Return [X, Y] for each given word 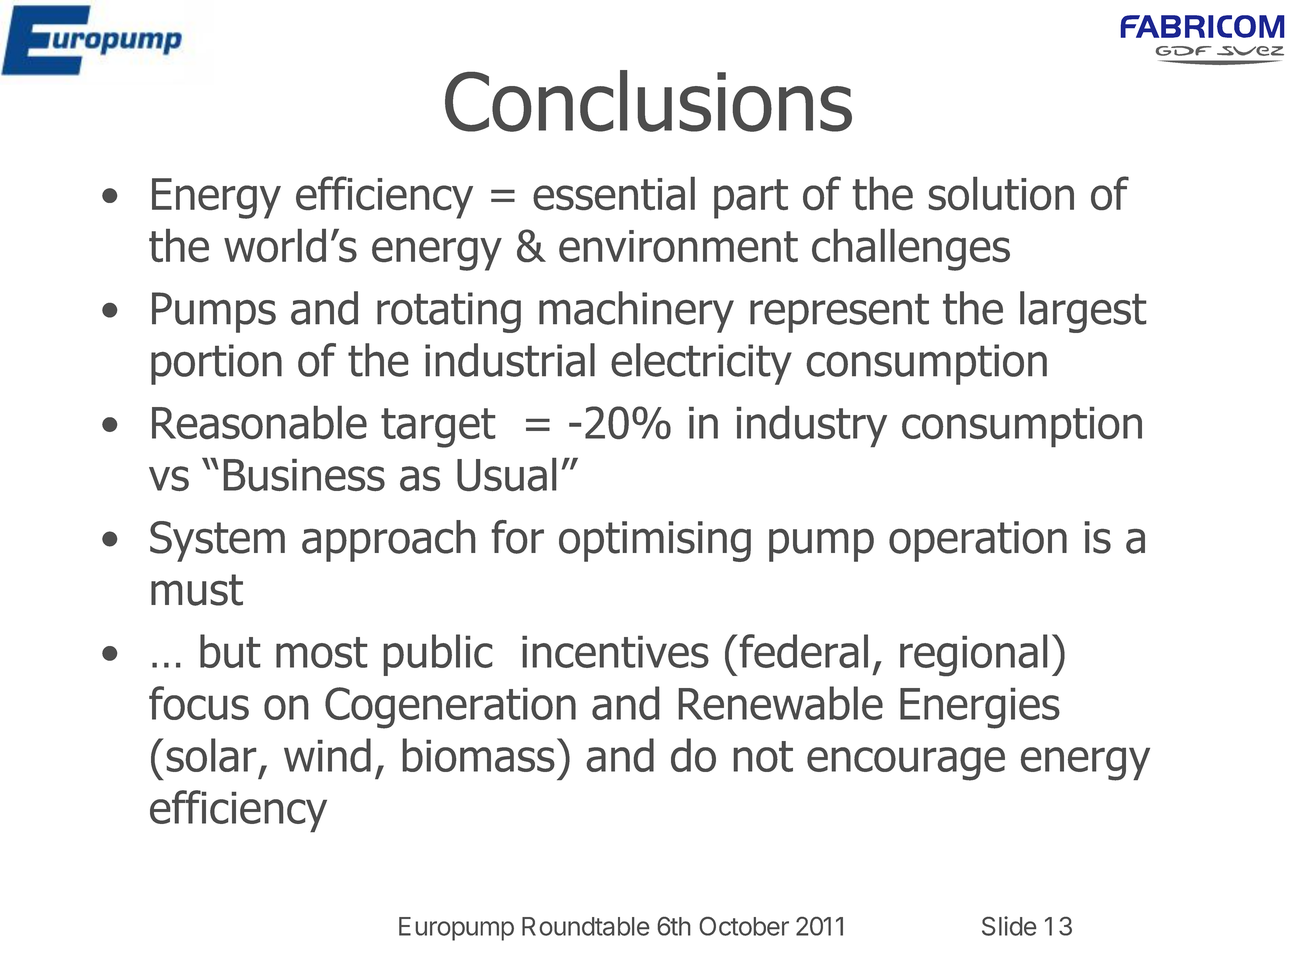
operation [978, 541]
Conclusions [648, 101]
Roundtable [585, 926]
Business [304, 475]
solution [1001, 193]
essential [614, 194]
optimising [655, 541]
